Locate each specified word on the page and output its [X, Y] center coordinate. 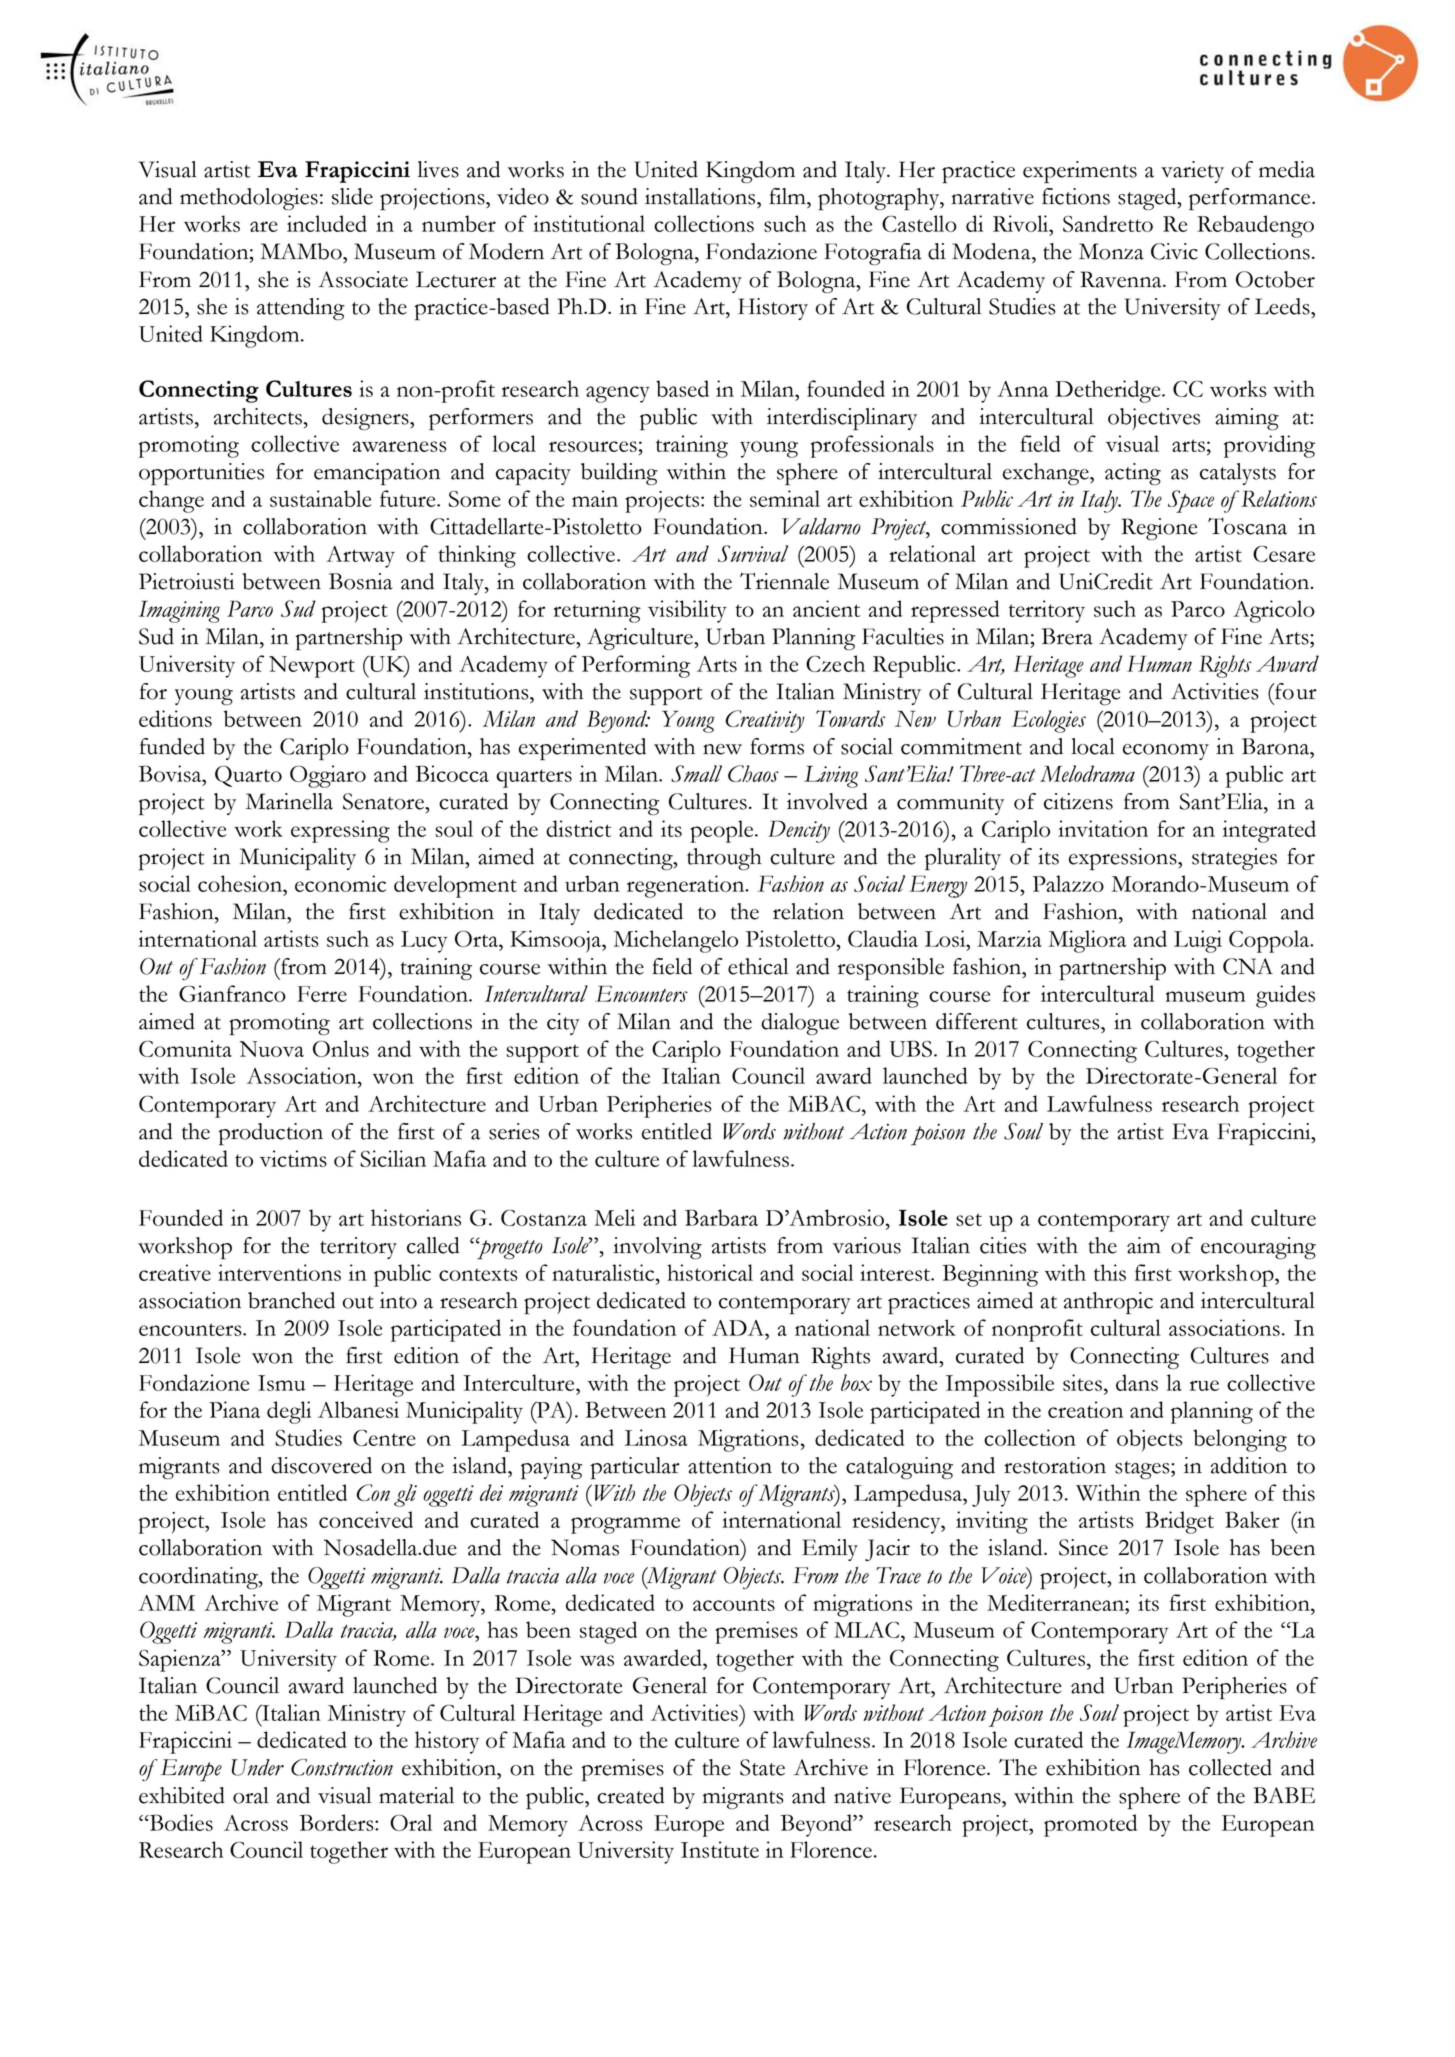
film [788, 196]
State [762, 1767]
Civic [1174, 251]
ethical [758, 966]
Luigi [1198, 941]
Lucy [424, 942]
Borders [337, 1822]
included [327, 223]
